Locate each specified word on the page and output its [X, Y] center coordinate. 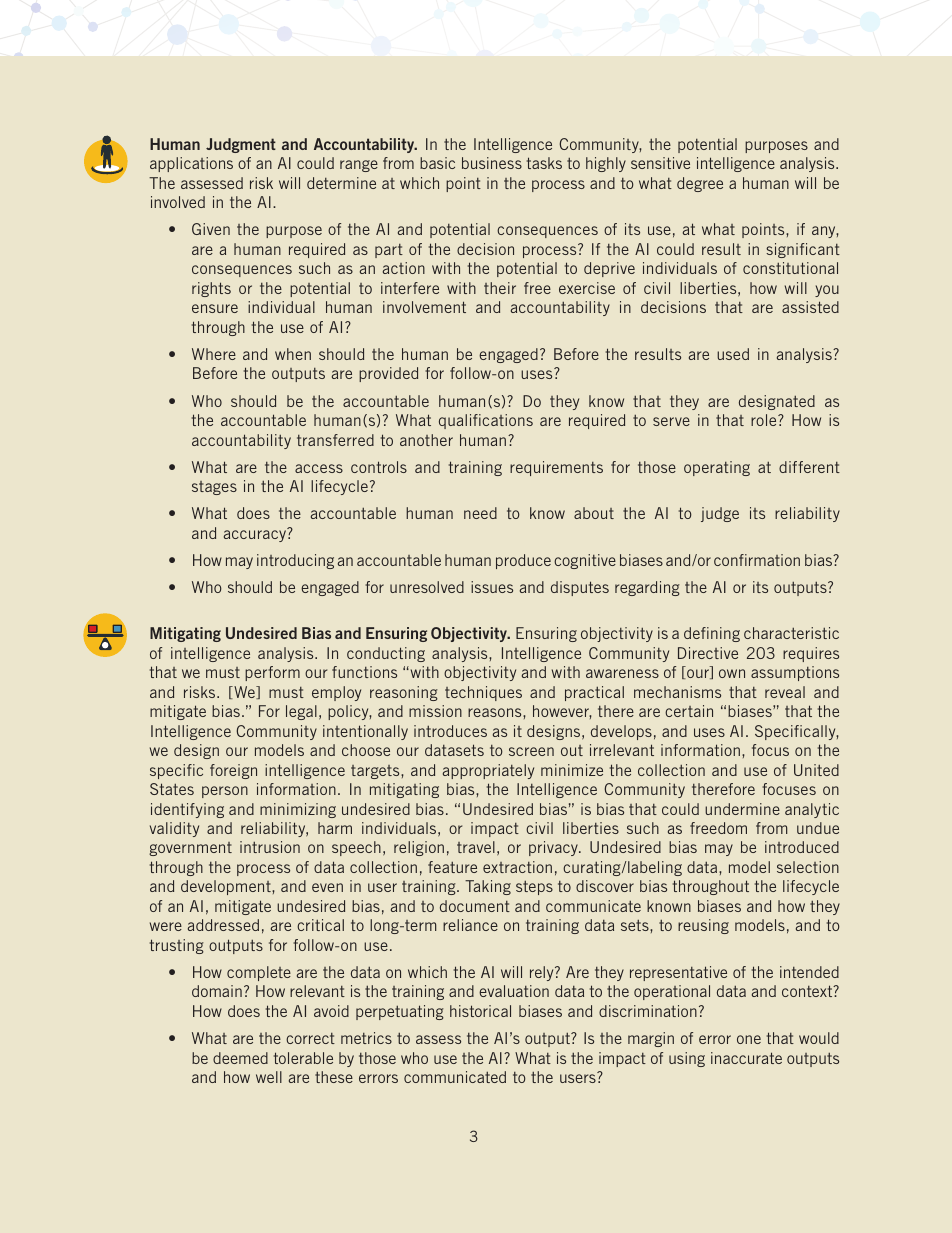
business [492, 163]
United [816, 770]
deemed [240, 1058]
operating [717, 468]
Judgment [241, 145]
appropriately [488, 771]
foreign [233, 771]
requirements [556, 468]
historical [480, 1011]
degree [700, 184]
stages [214, 488]
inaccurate [746, 1058]
